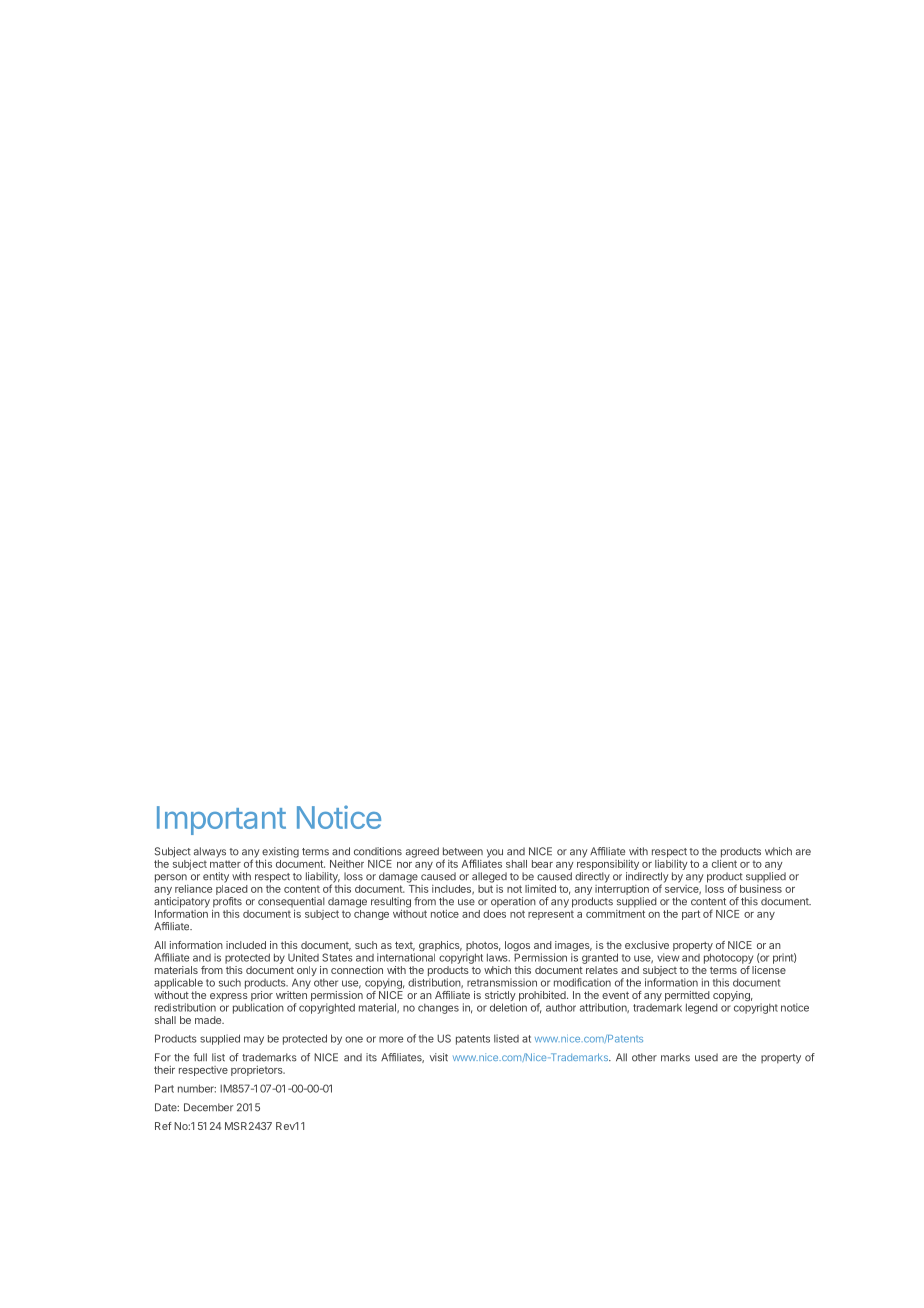  What do you see at coordinates (724, 862) in the screenshot?
I see `client` at bounding box center [724, 862].
